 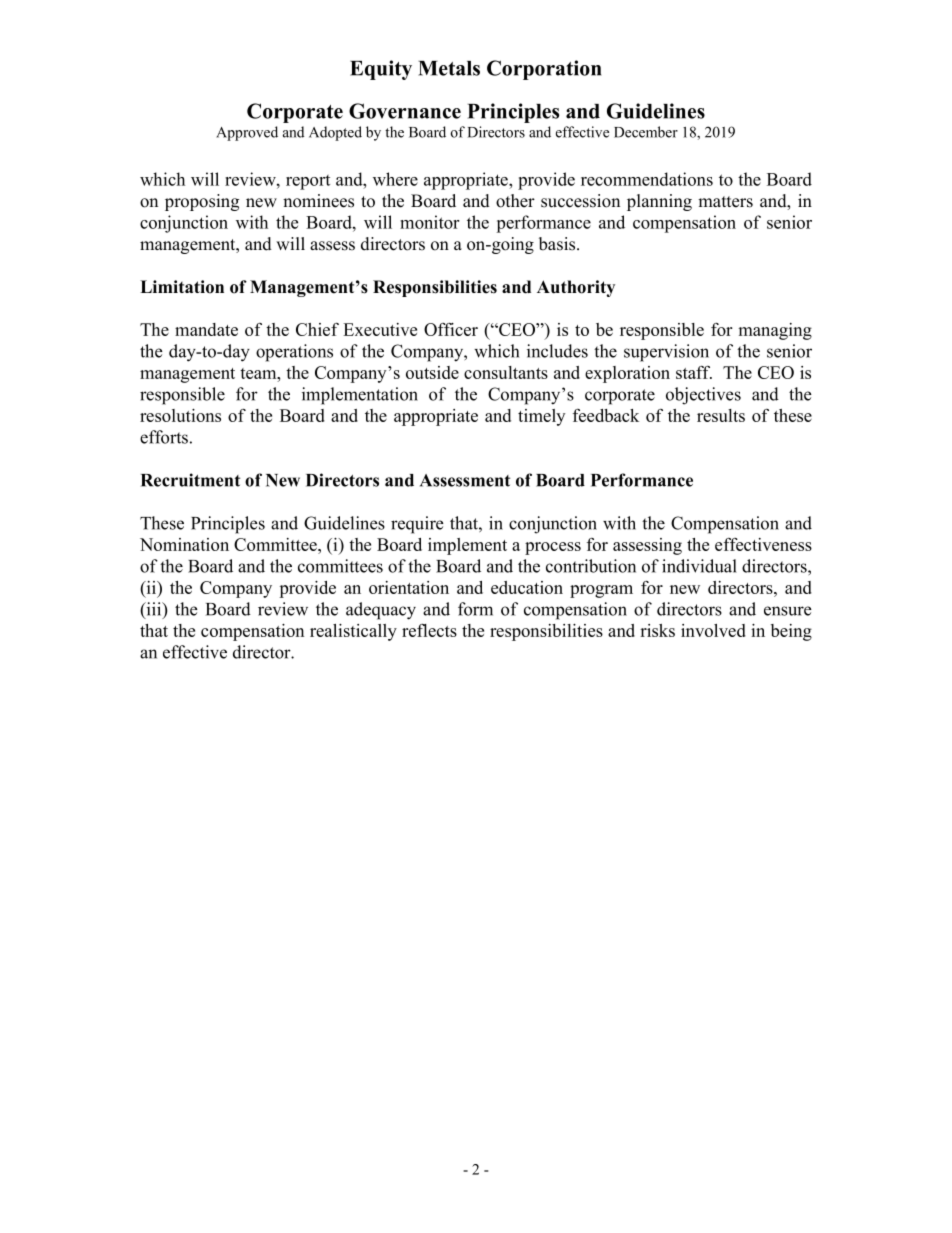 What do you see at coordinates (154, 610) in the page?
I see `iii` at bounding box center [154, 610].
